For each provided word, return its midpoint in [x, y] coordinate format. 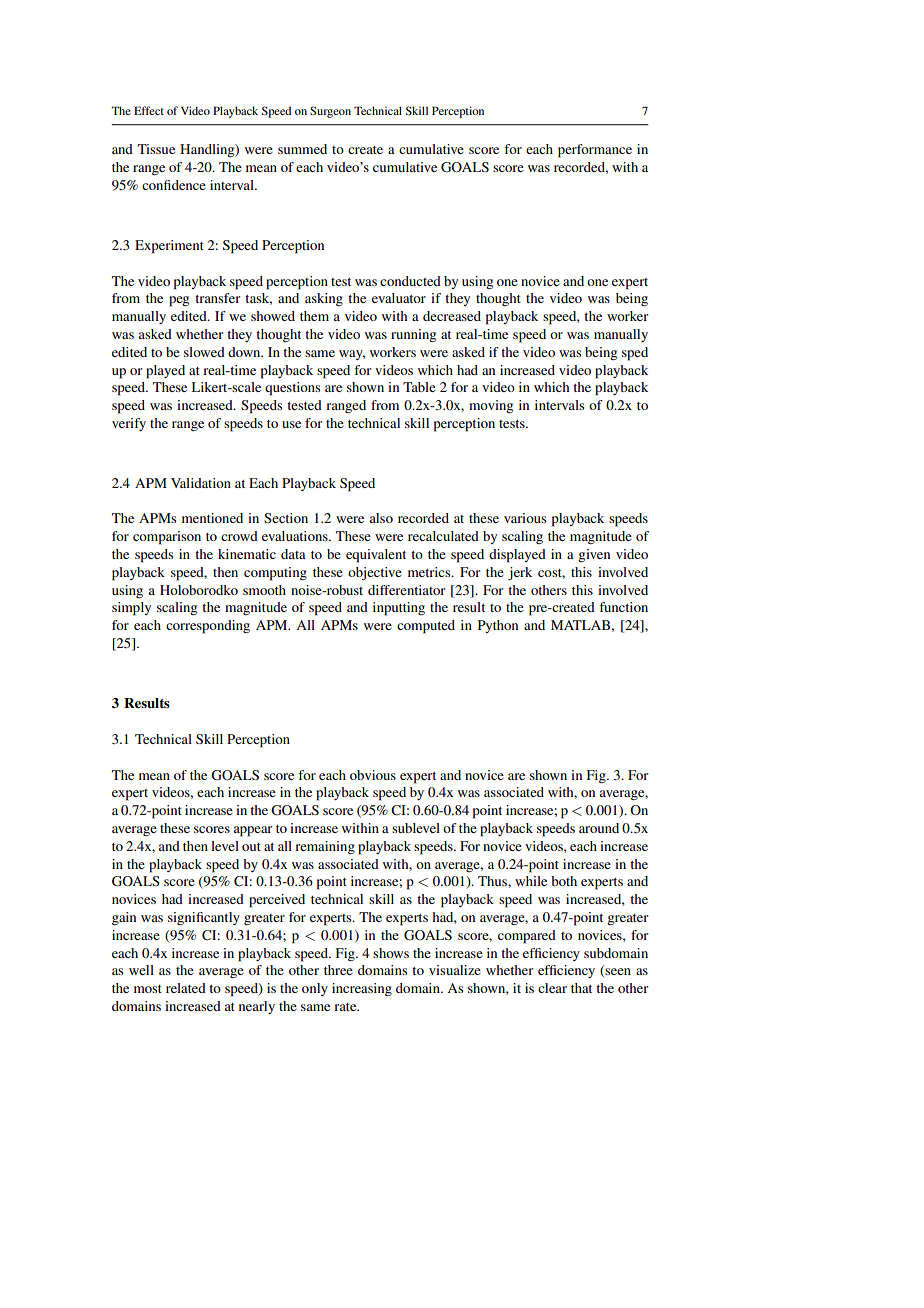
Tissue [156, 149]
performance [595, 151]
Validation [201, 483]
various [525, 518]
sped [635, 354]
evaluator [399, 298]
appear [253, 831]
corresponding [208, 627]
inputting [399, 609]
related [186, 988]
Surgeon [330, 112]
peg [179, 301]
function [623, 607]
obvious [373, 775]
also [381, 518]
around [599, 828]
